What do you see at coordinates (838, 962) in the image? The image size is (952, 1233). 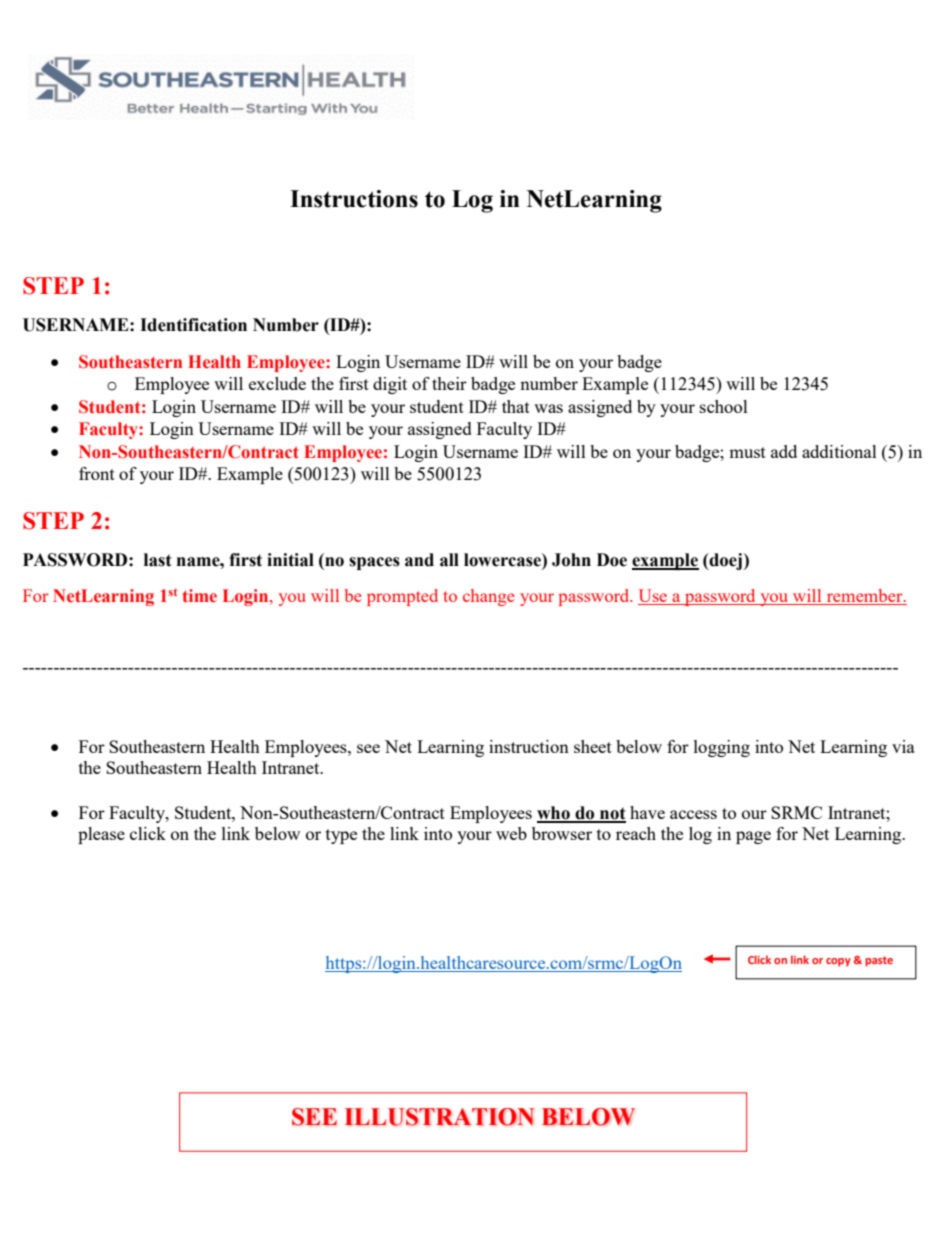 I see `copy` at bounding box center [838, 962].
